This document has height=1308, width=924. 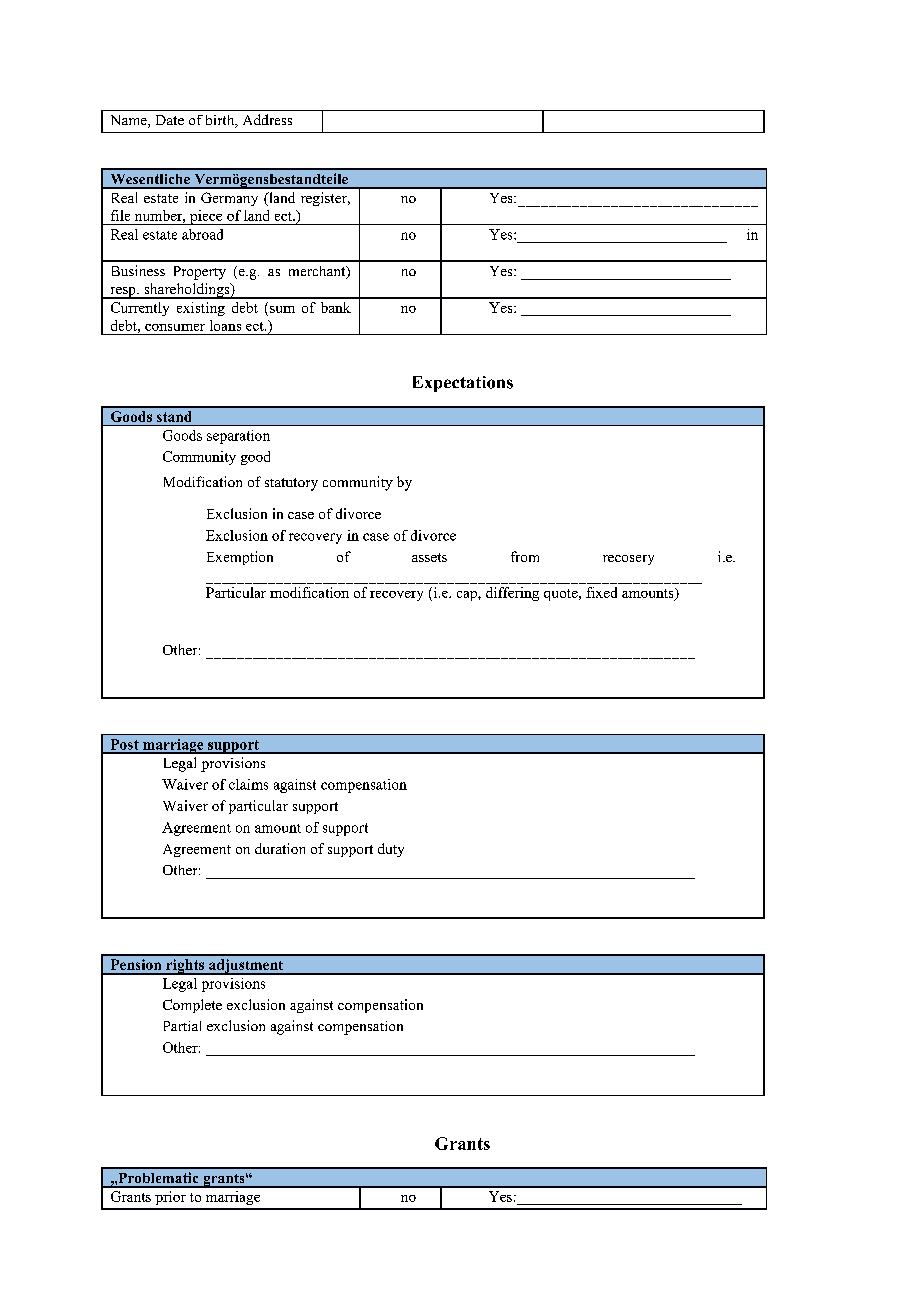 I want to click on merchant, so click(x=318, y=272).
